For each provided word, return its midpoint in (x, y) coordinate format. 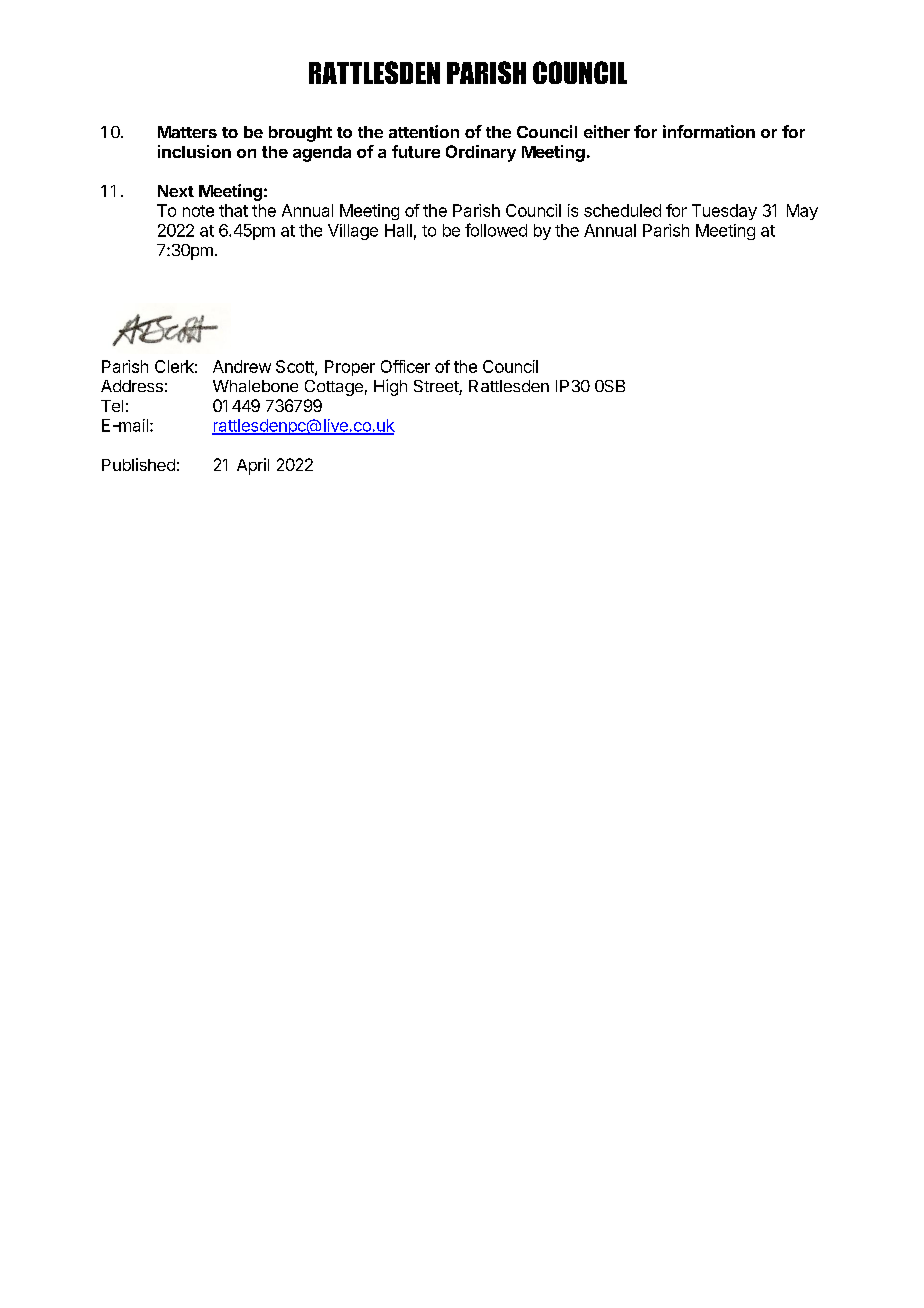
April (253, 466)
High (390, 387)
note (198, 211)
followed (496, 230)
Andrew (242, 366)
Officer (405, 366)
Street (437, 387)
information (709, 131)
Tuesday (724, 212)
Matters (187, 132)
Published (138, 464)
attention (424, 131)
